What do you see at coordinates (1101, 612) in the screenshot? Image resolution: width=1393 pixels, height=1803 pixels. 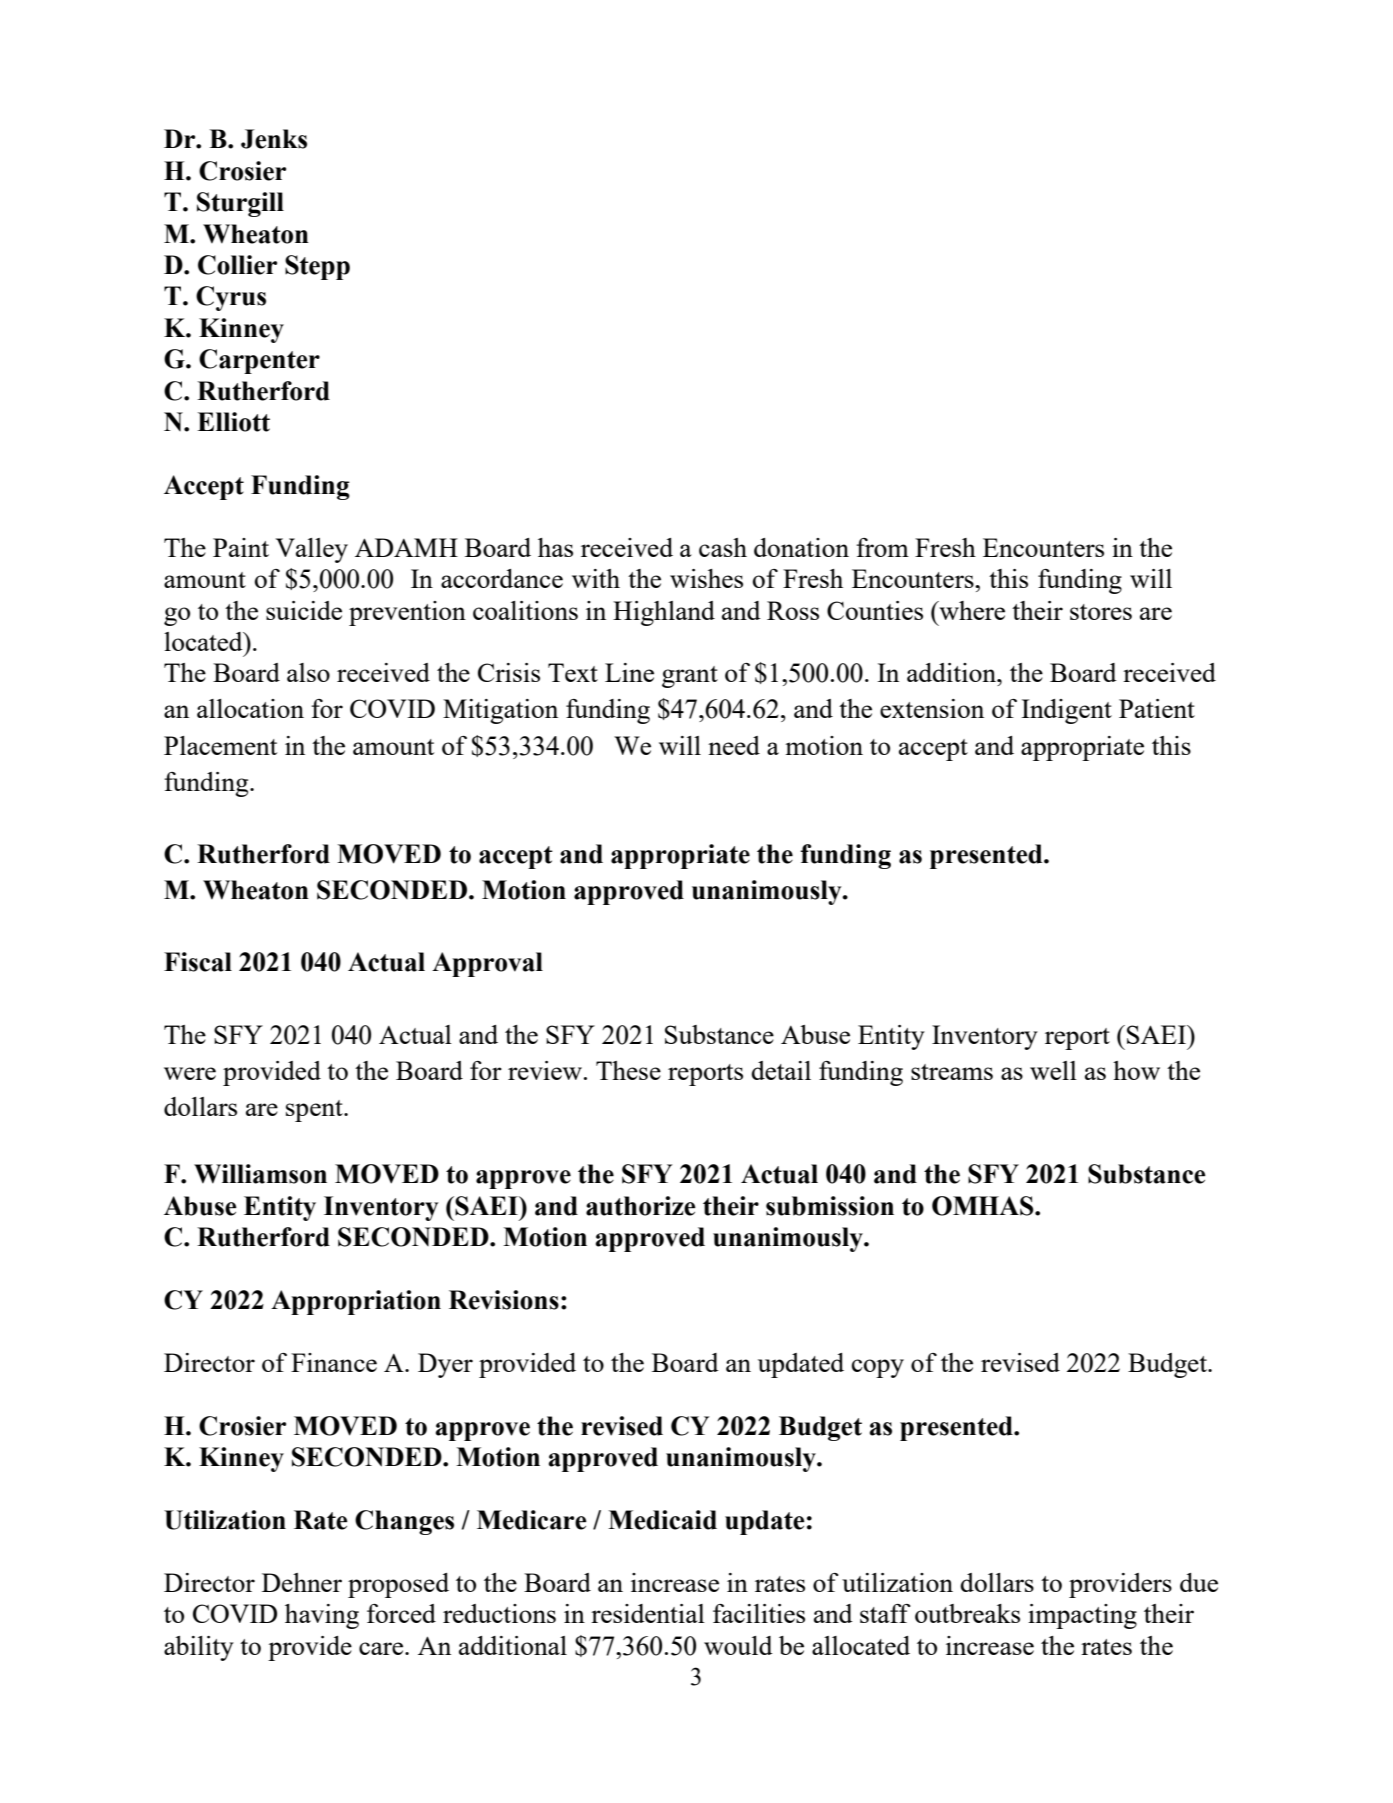 I see `stores` at bounding box center [1101, 612].
